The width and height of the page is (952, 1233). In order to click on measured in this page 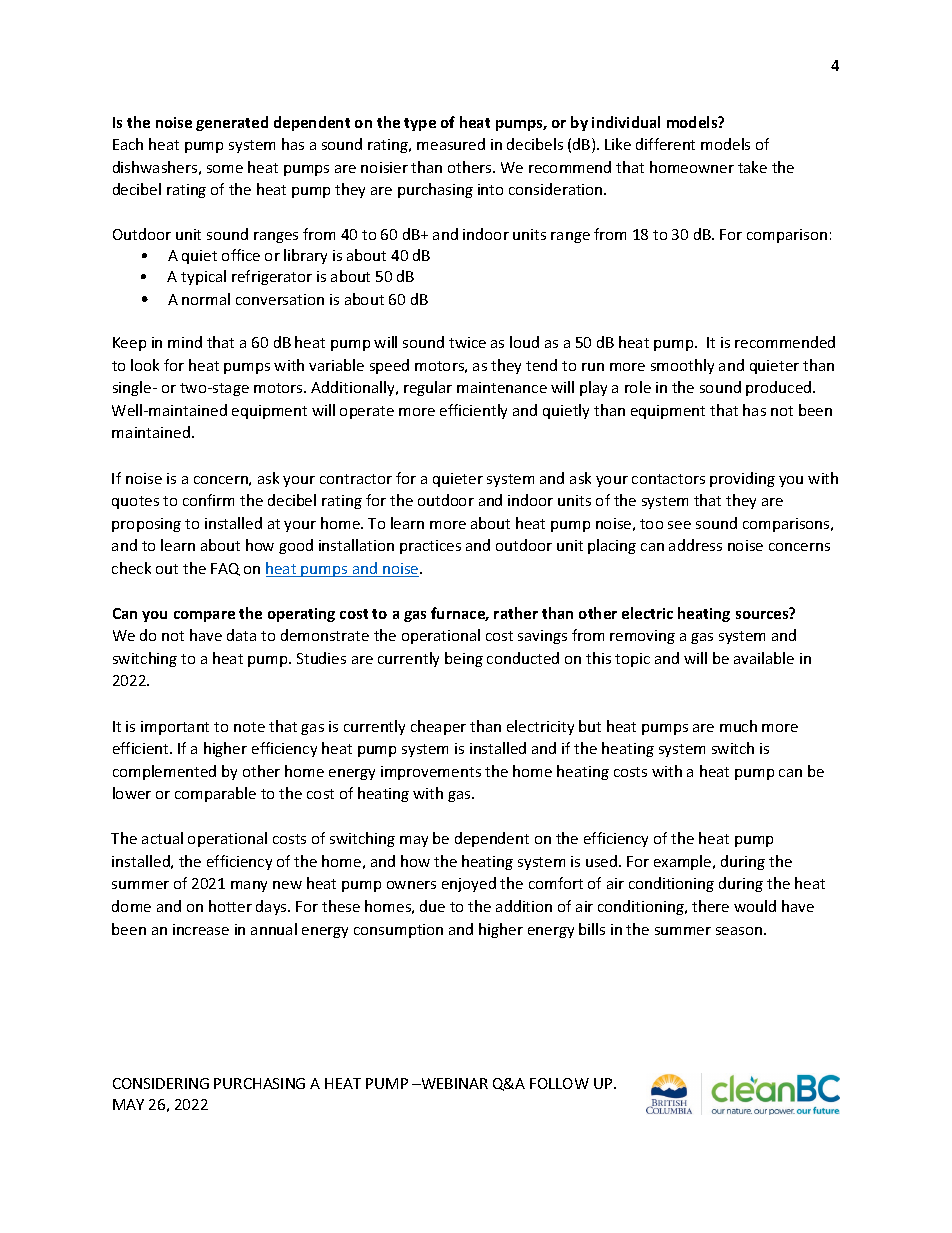, I will do `click(451, 144)`.
